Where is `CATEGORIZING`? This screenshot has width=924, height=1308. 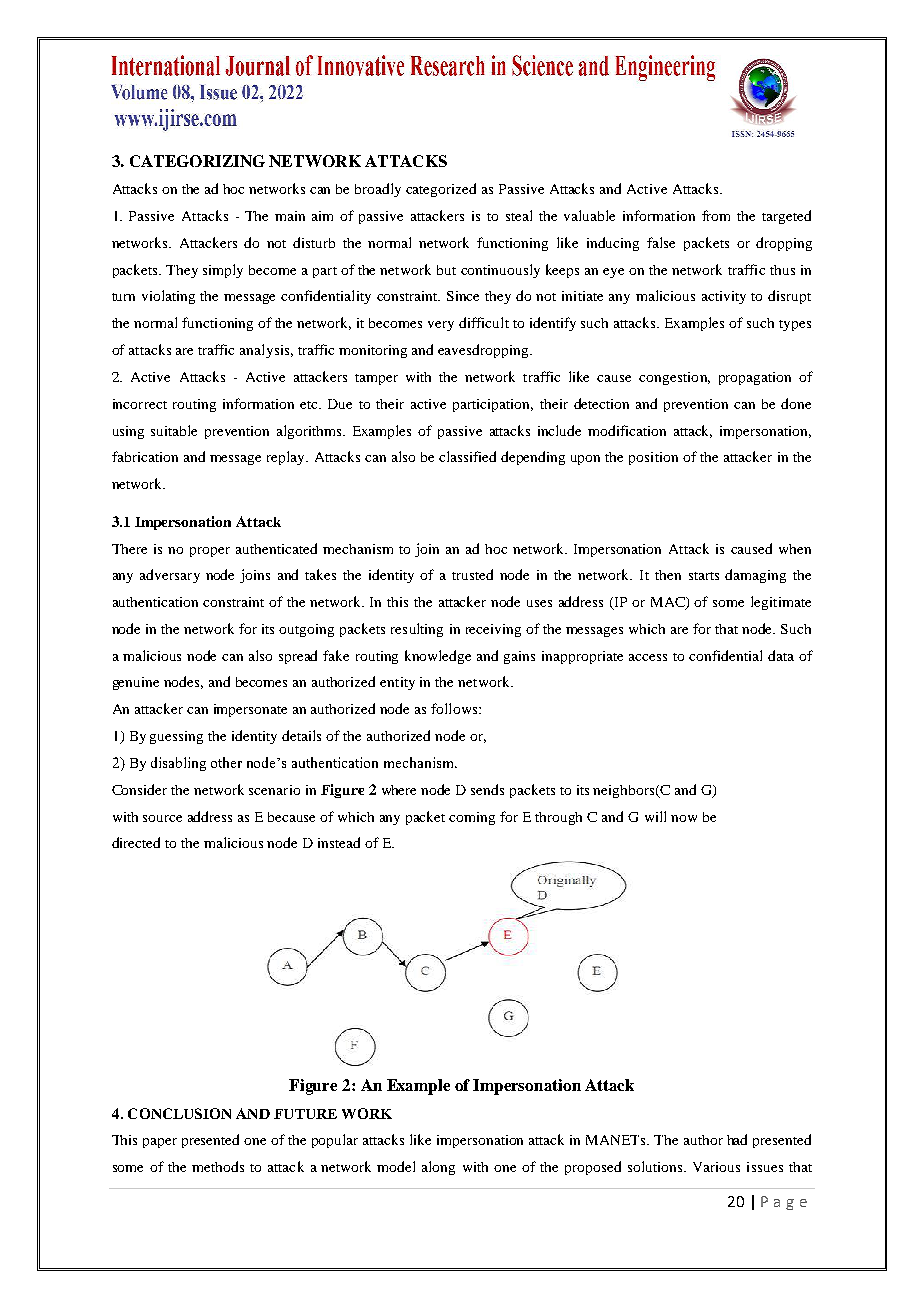 CATEGORIZING is located at coordinates (197, 161).
